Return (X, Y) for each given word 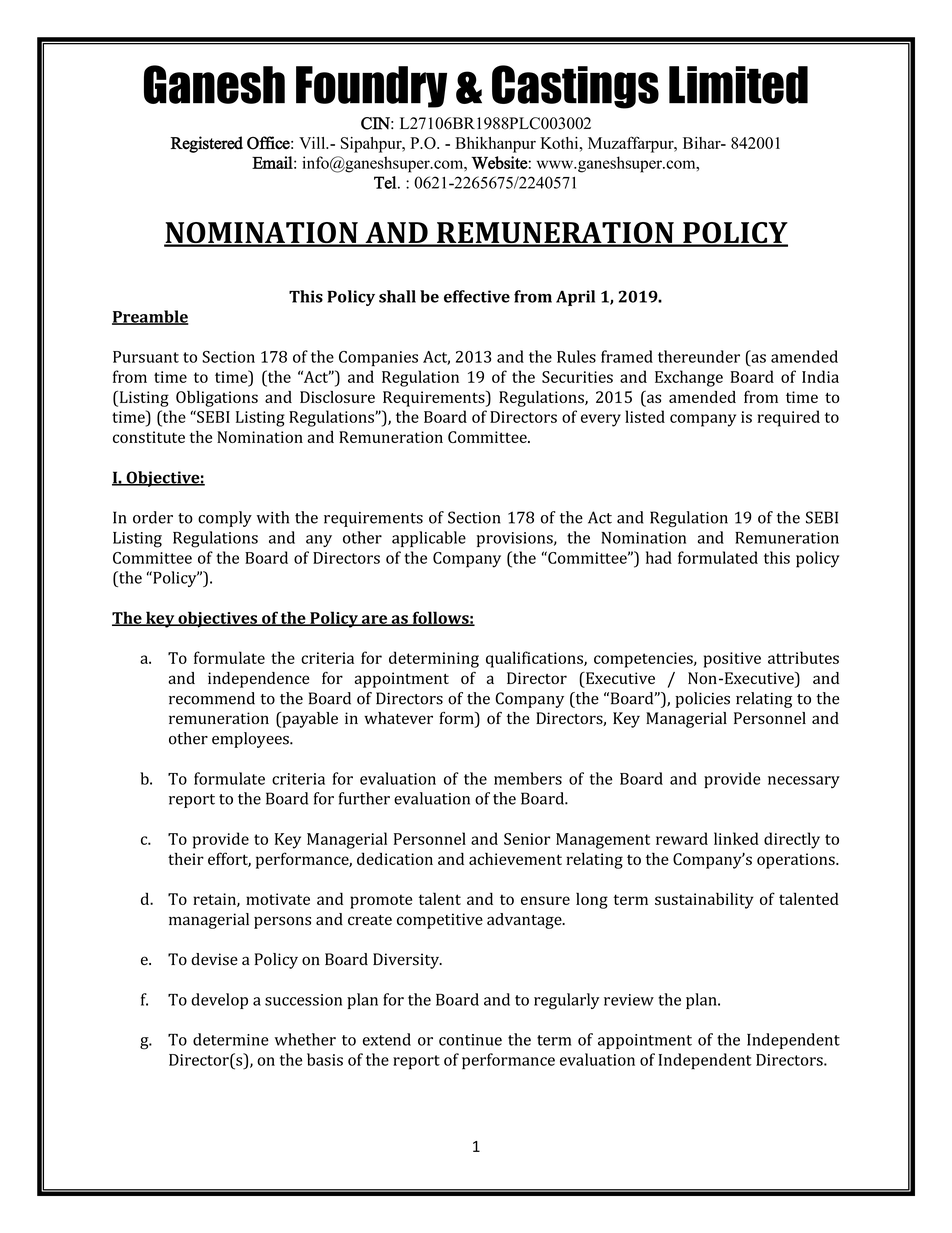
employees (251, 740)
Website (499, 162)
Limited (738, 85)
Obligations (217, 399)
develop (219, 1001)
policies (702, 700)
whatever (398, 718)
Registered (207, 144)
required (789, 418)
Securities (577, 377)
